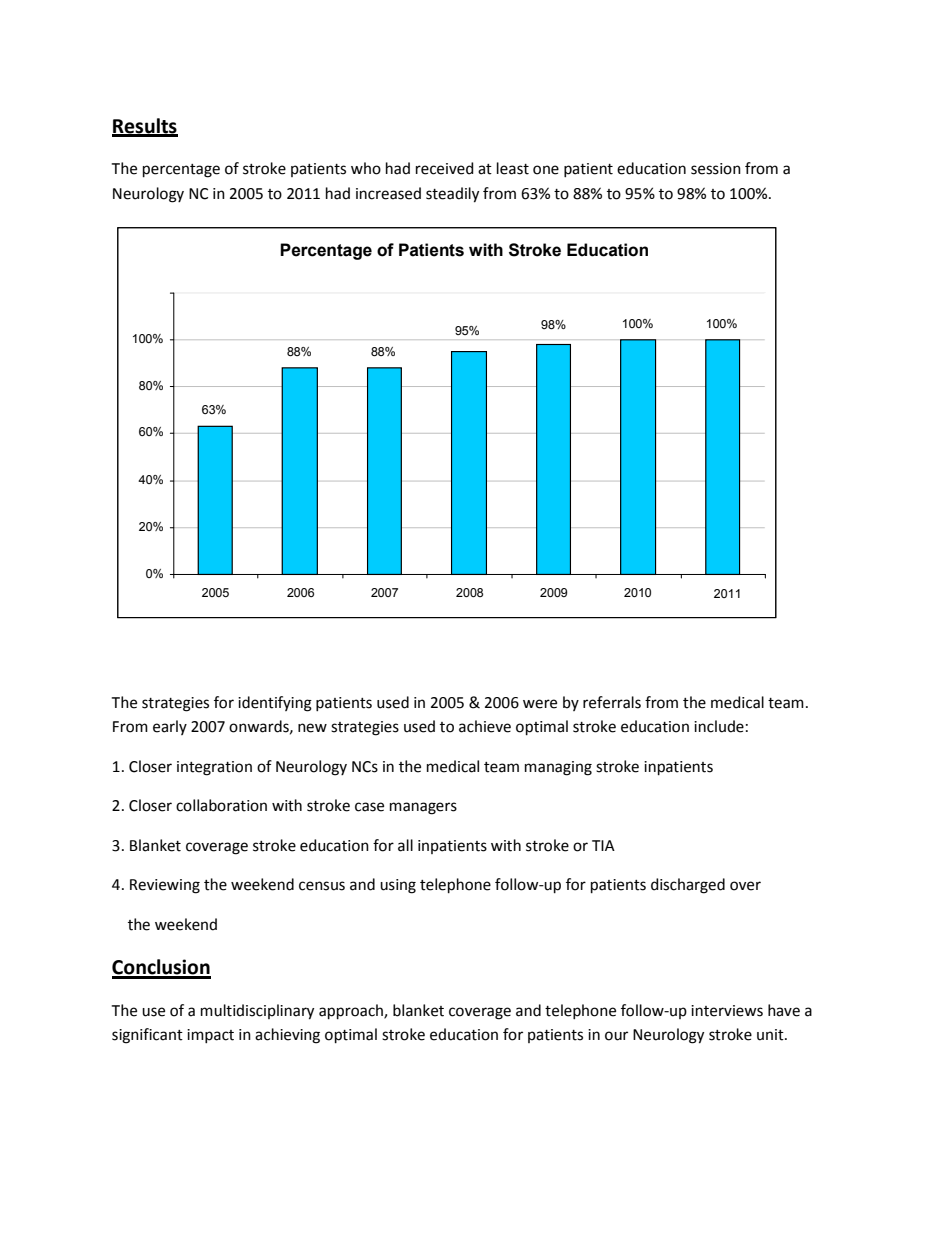 The image size is (952, 1233). I want to click on were, so click(540, 704).
